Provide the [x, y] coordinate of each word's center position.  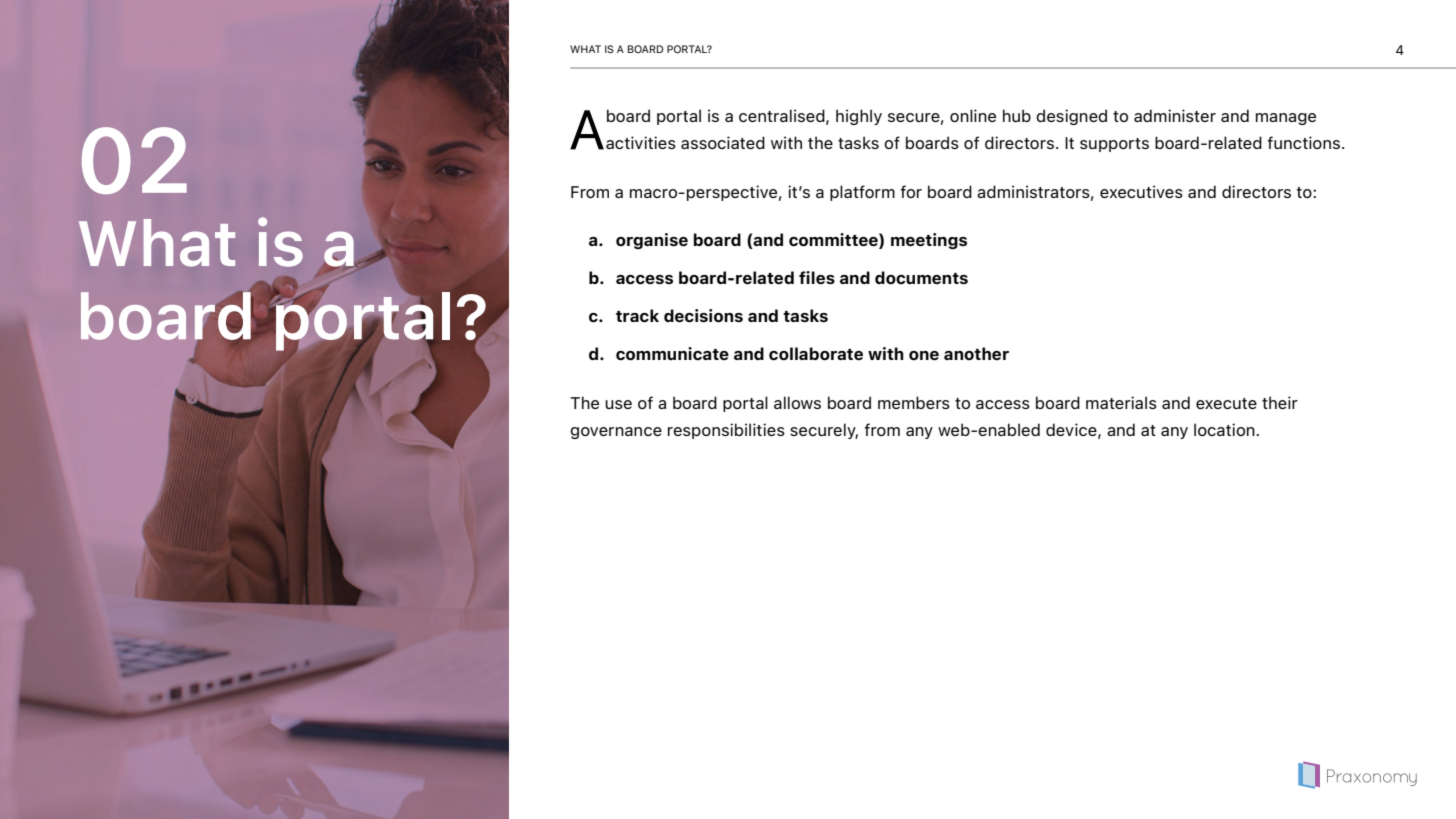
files [817, 277]
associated [723, 142]
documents [921, 277]
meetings [929, 241]
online [973, 115]
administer [1175, 115]
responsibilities [726, 431]
